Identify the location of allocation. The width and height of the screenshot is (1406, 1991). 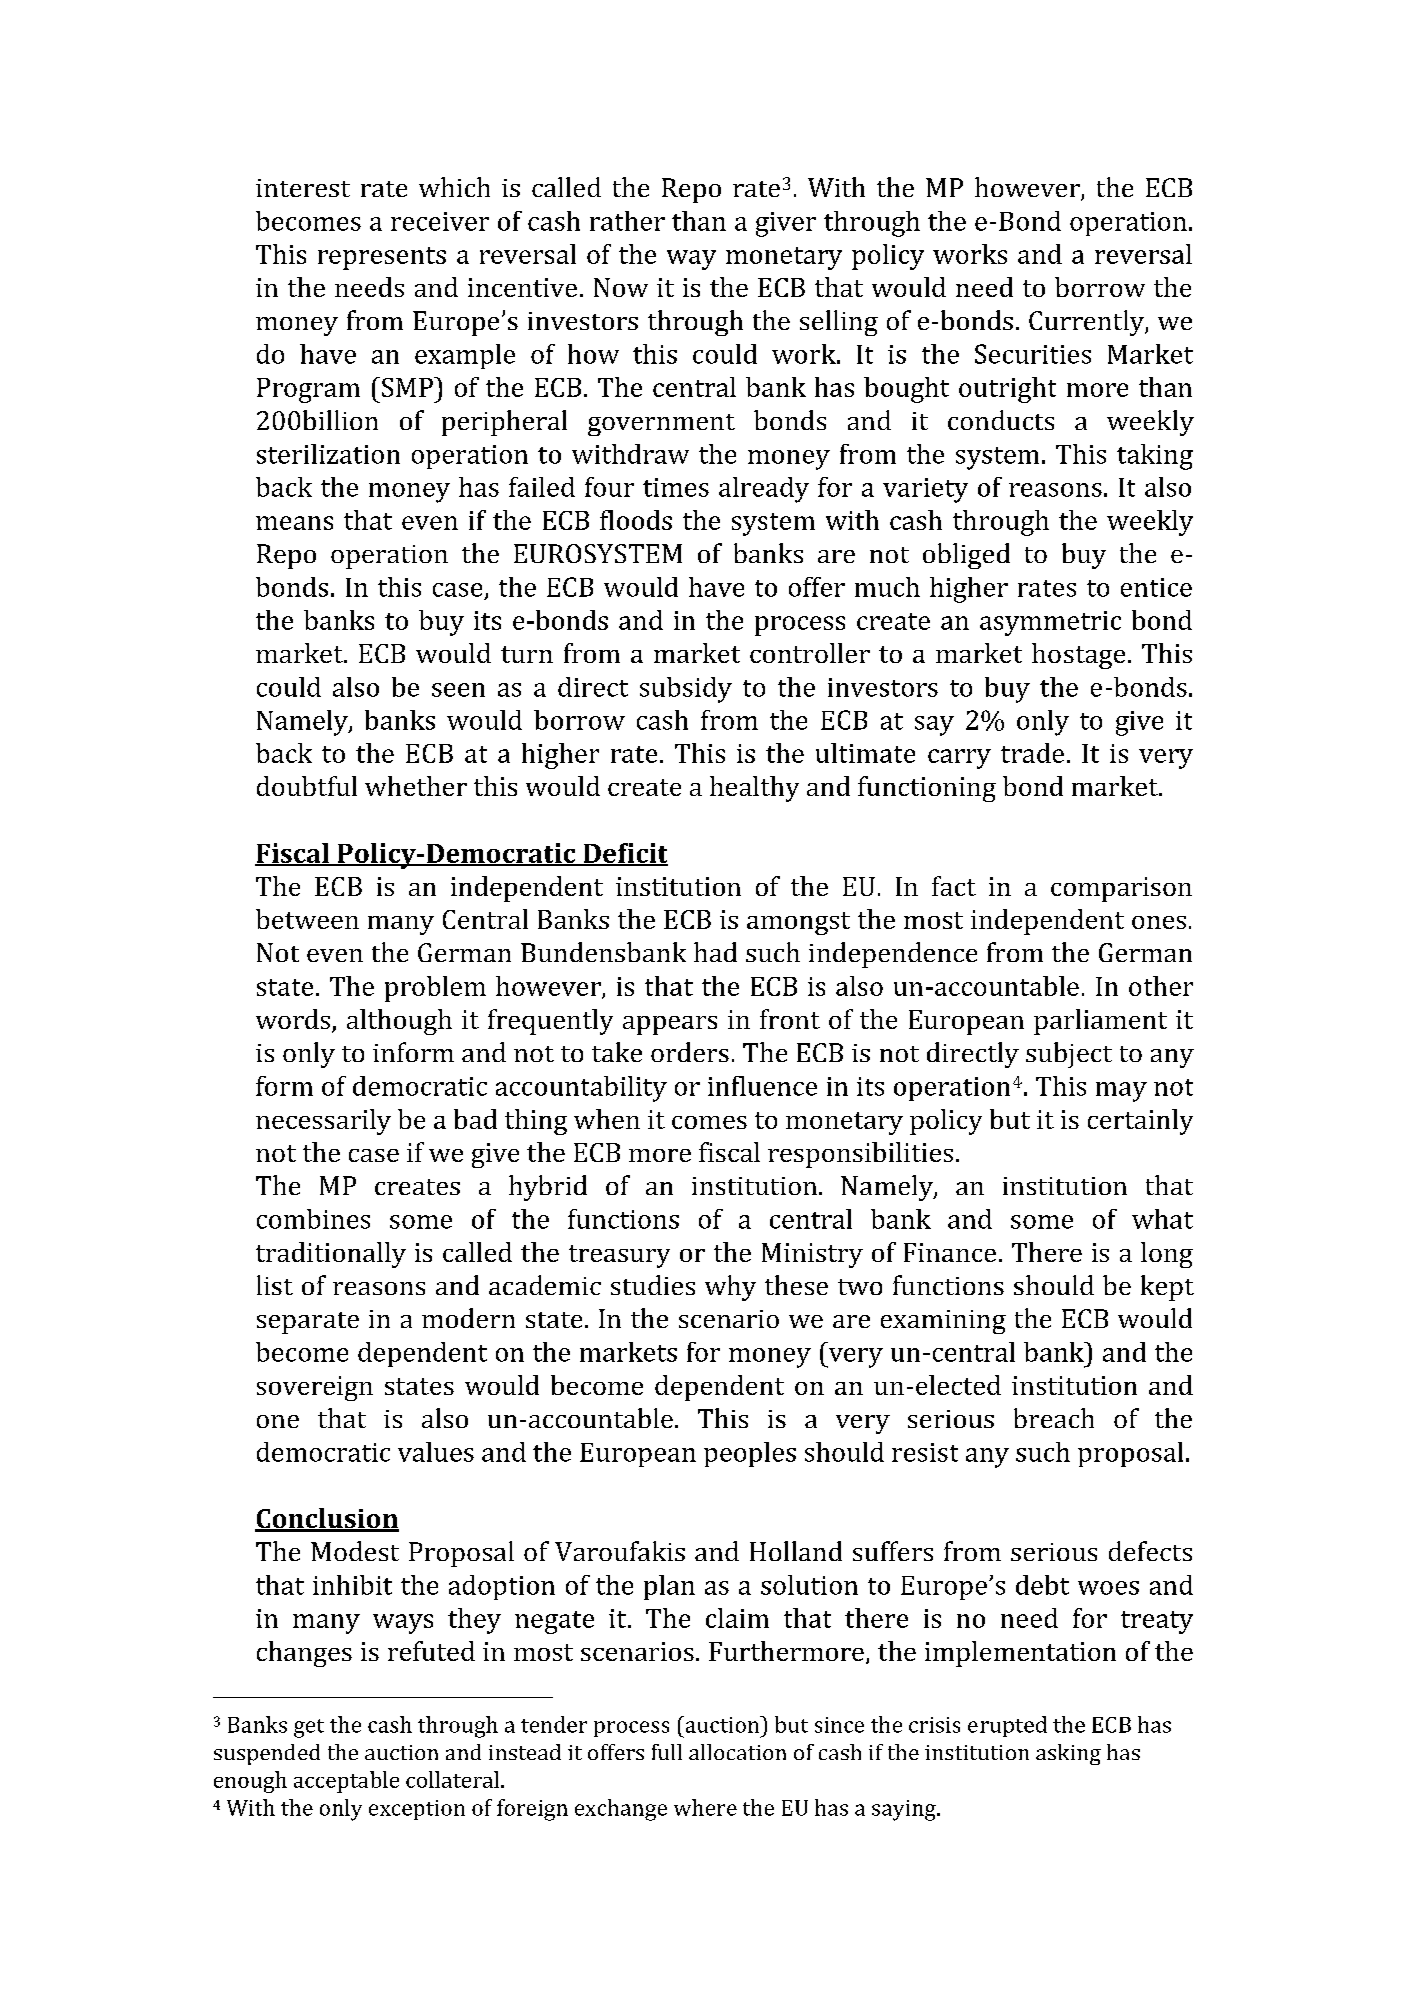
(737, 1752).
